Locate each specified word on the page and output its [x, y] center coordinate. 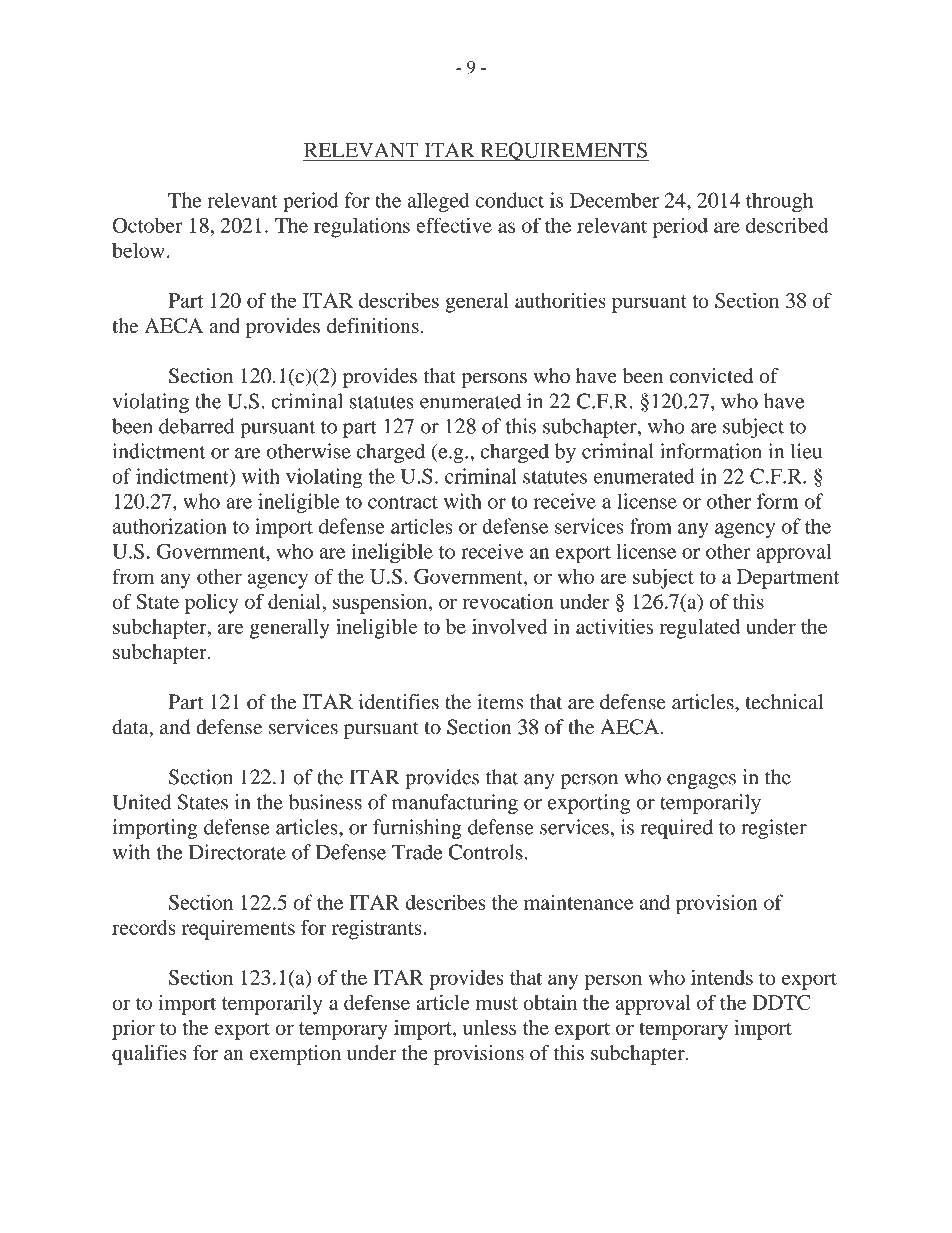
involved [510, 626]
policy [211, 604]
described [787, 225]
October [147, 225]
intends [722, 977]
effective [454, 225]
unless [489, 1027]
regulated [700, 629]
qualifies [149, 1055]
